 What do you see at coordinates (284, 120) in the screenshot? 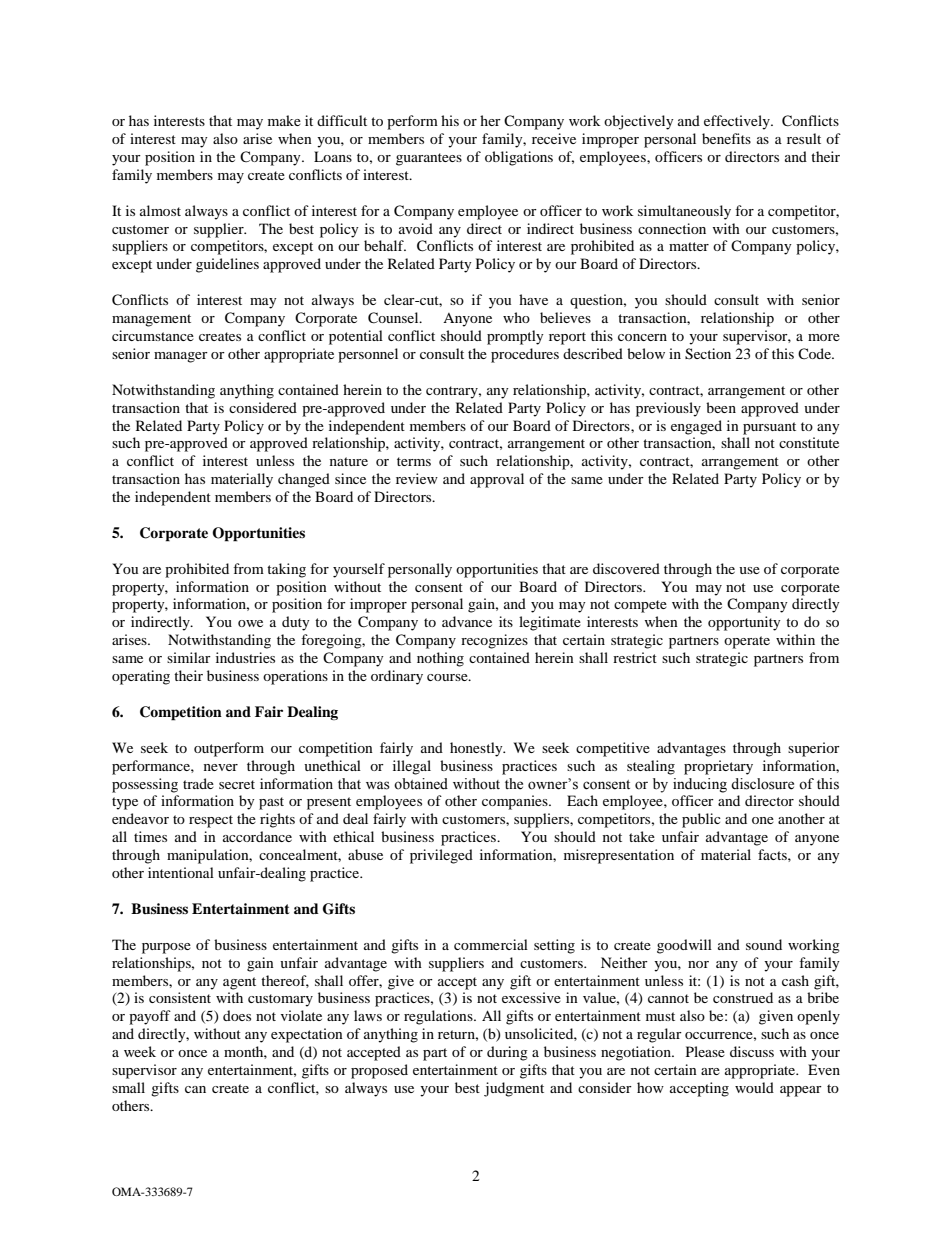
I see `make` at bounding box center [284, 120].
